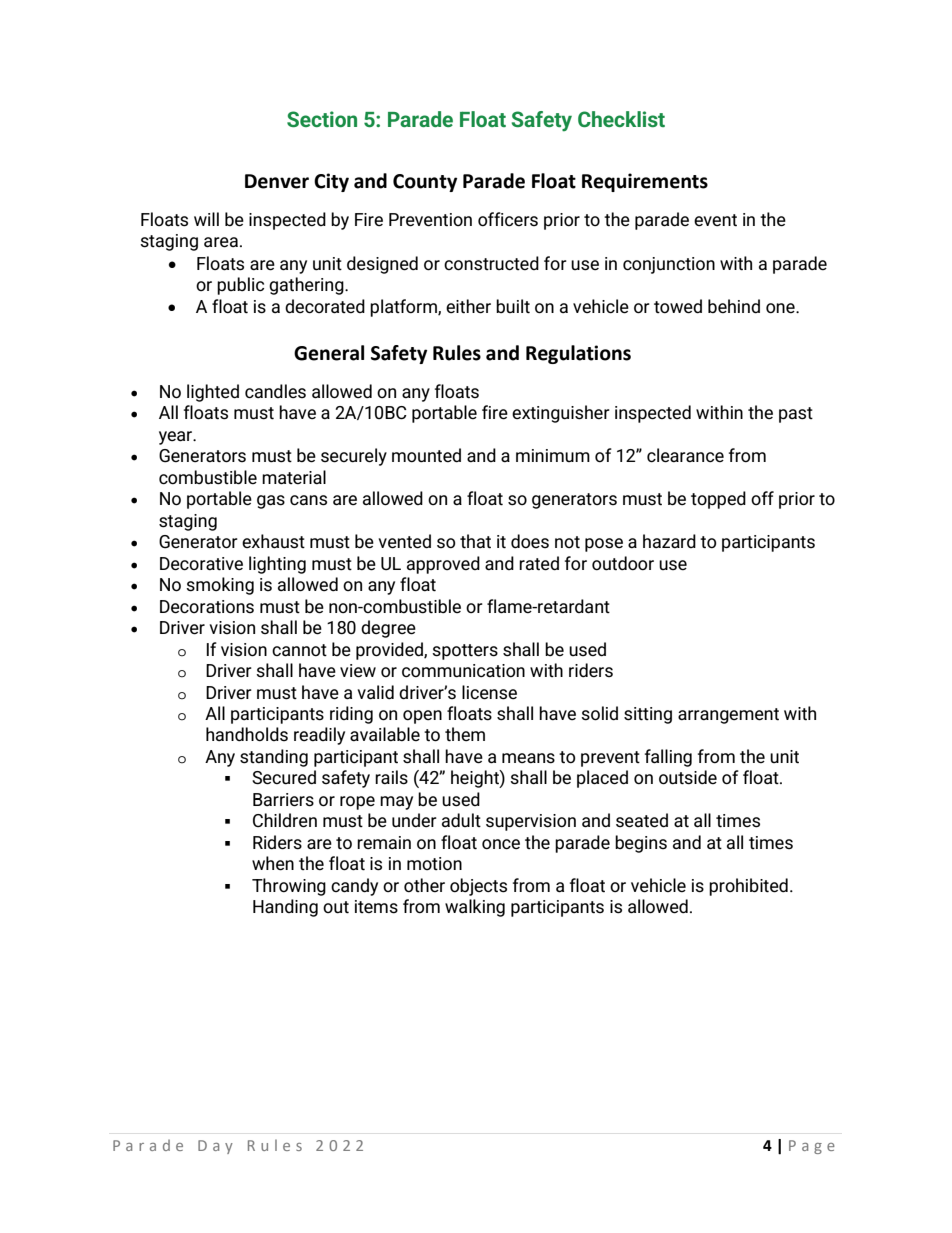  I want to click on Day, so click(215, 1147).
